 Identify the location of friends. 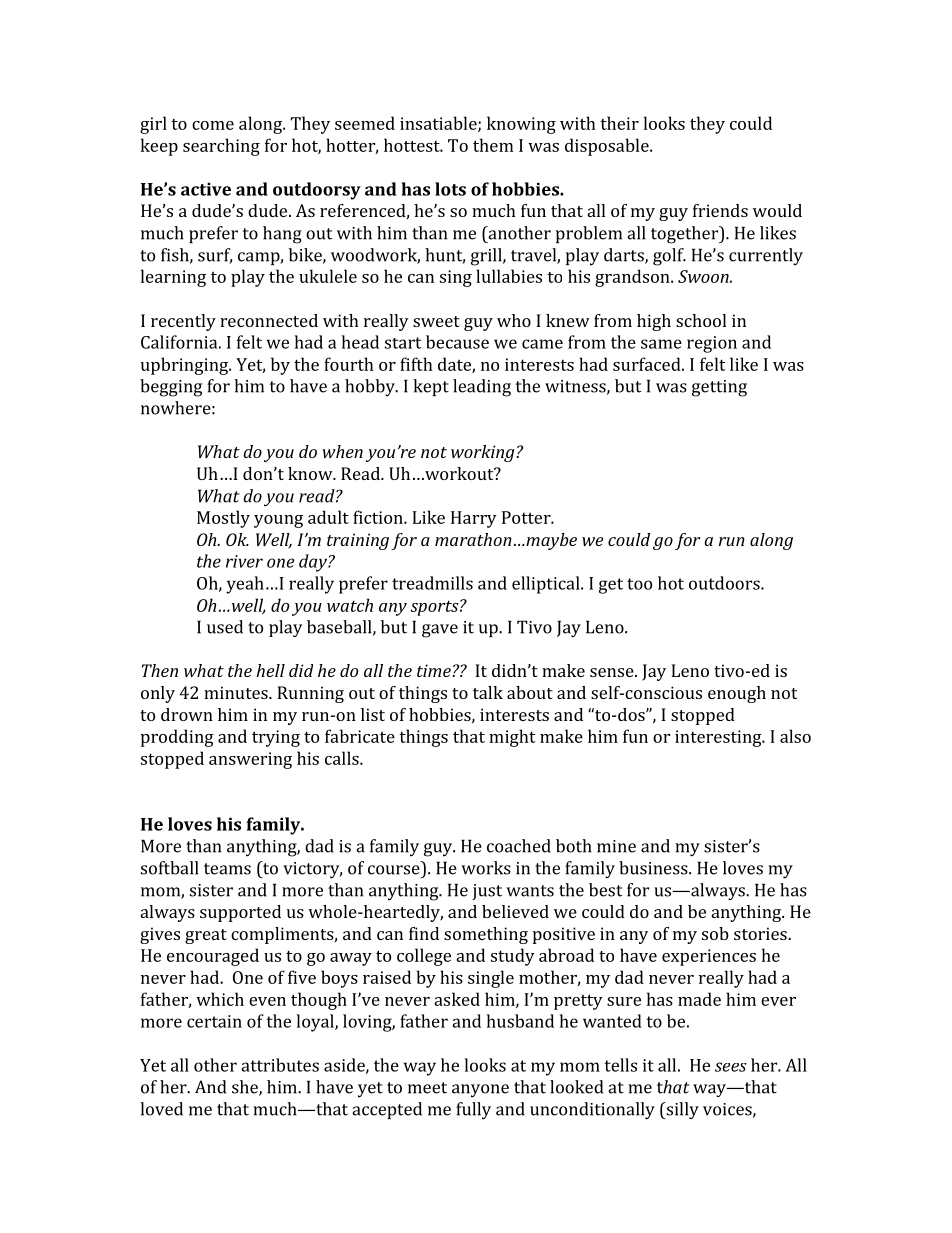
(720, 210).
